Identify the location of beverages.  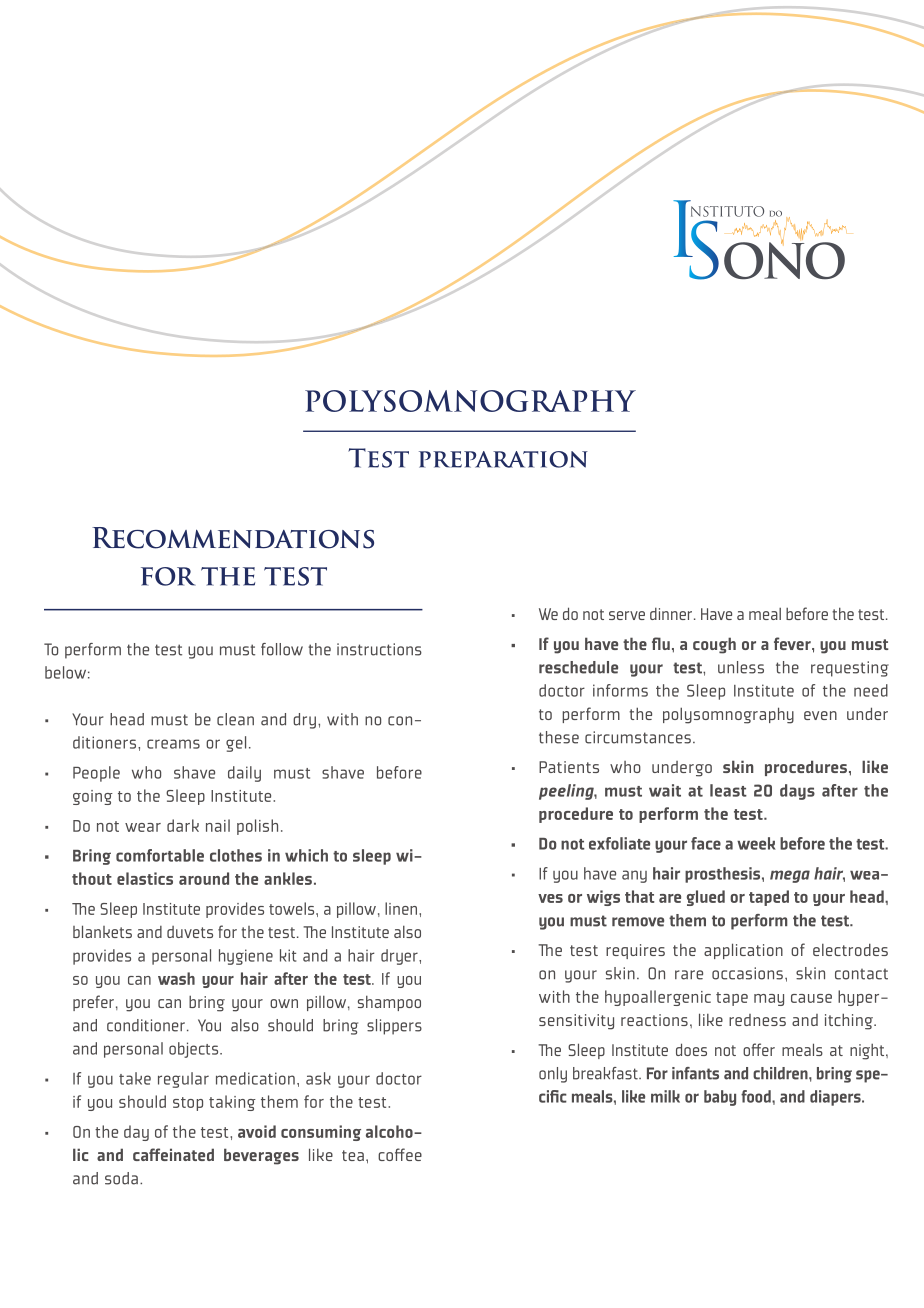
(261, 1156).
